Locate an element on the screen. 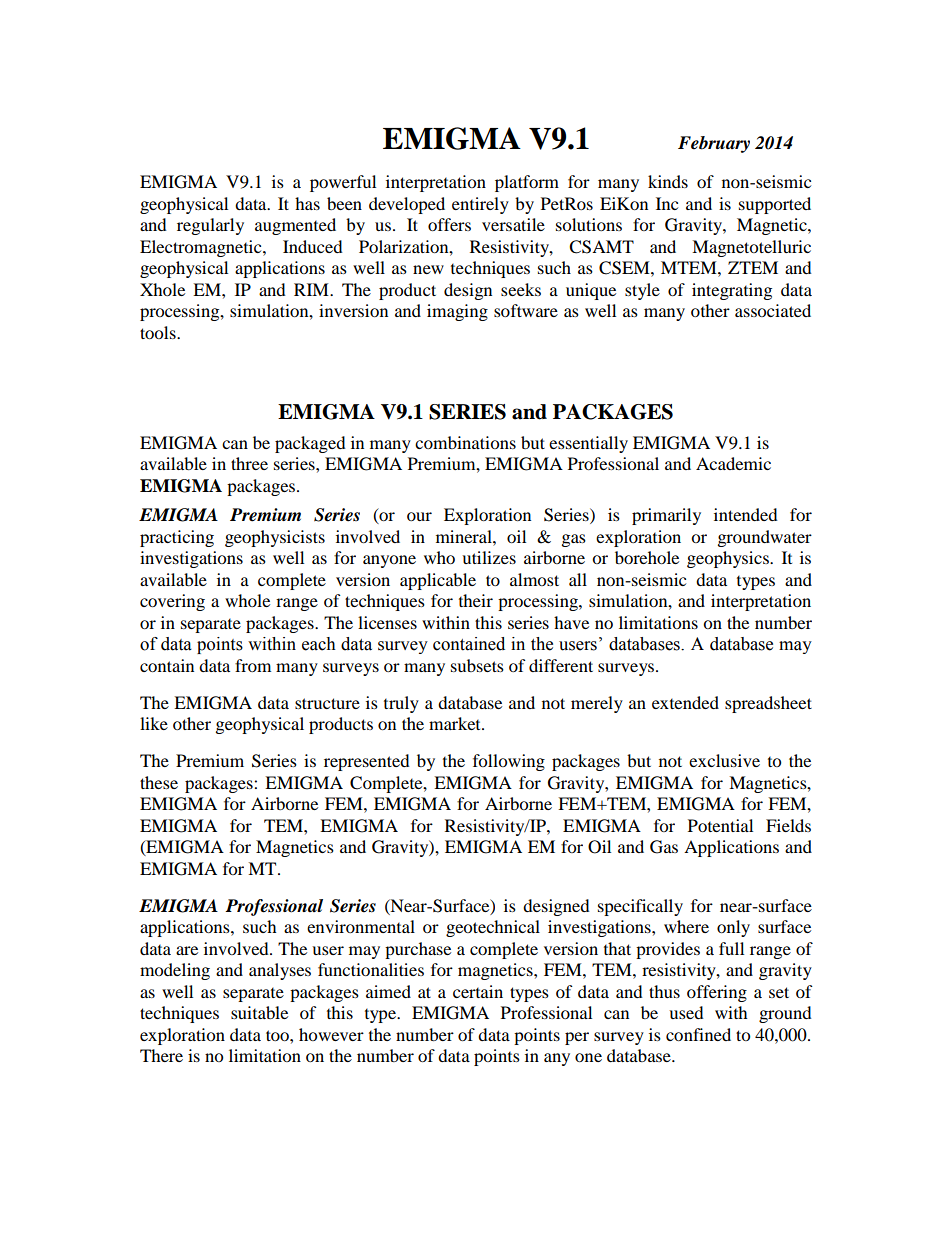 This screenshot has width=952, height=1233. from is located at coordinates (253, 665).
